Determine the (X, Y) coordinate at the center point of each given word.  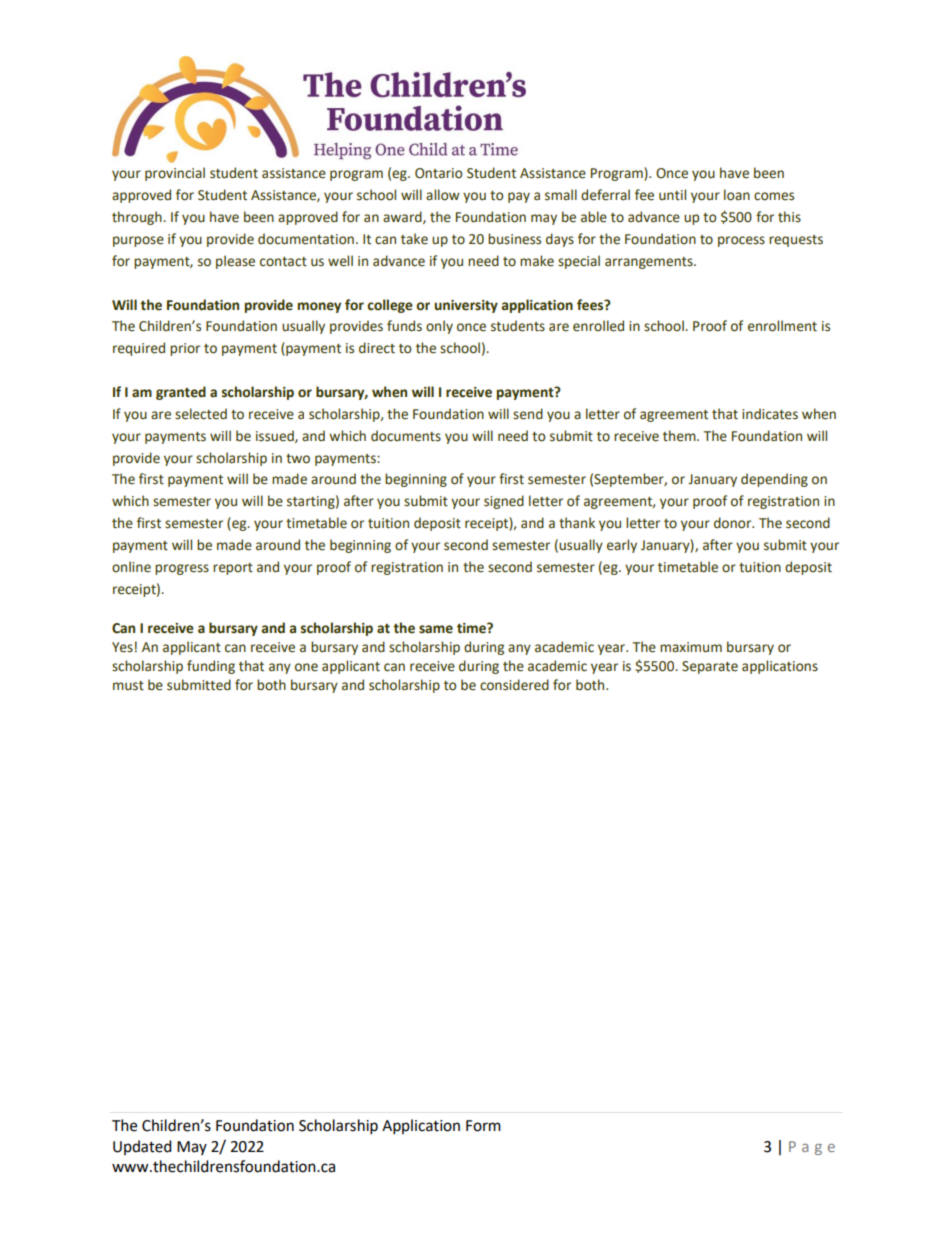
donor (734, 523)
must (128, 686)
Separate (710, 667)
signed (504, 502)
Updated (142, 1147)
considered (514, 685)
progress (182, 569)
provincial (175, 174)
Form (483, 1126)
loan (737, 195)
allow (443, 195)
